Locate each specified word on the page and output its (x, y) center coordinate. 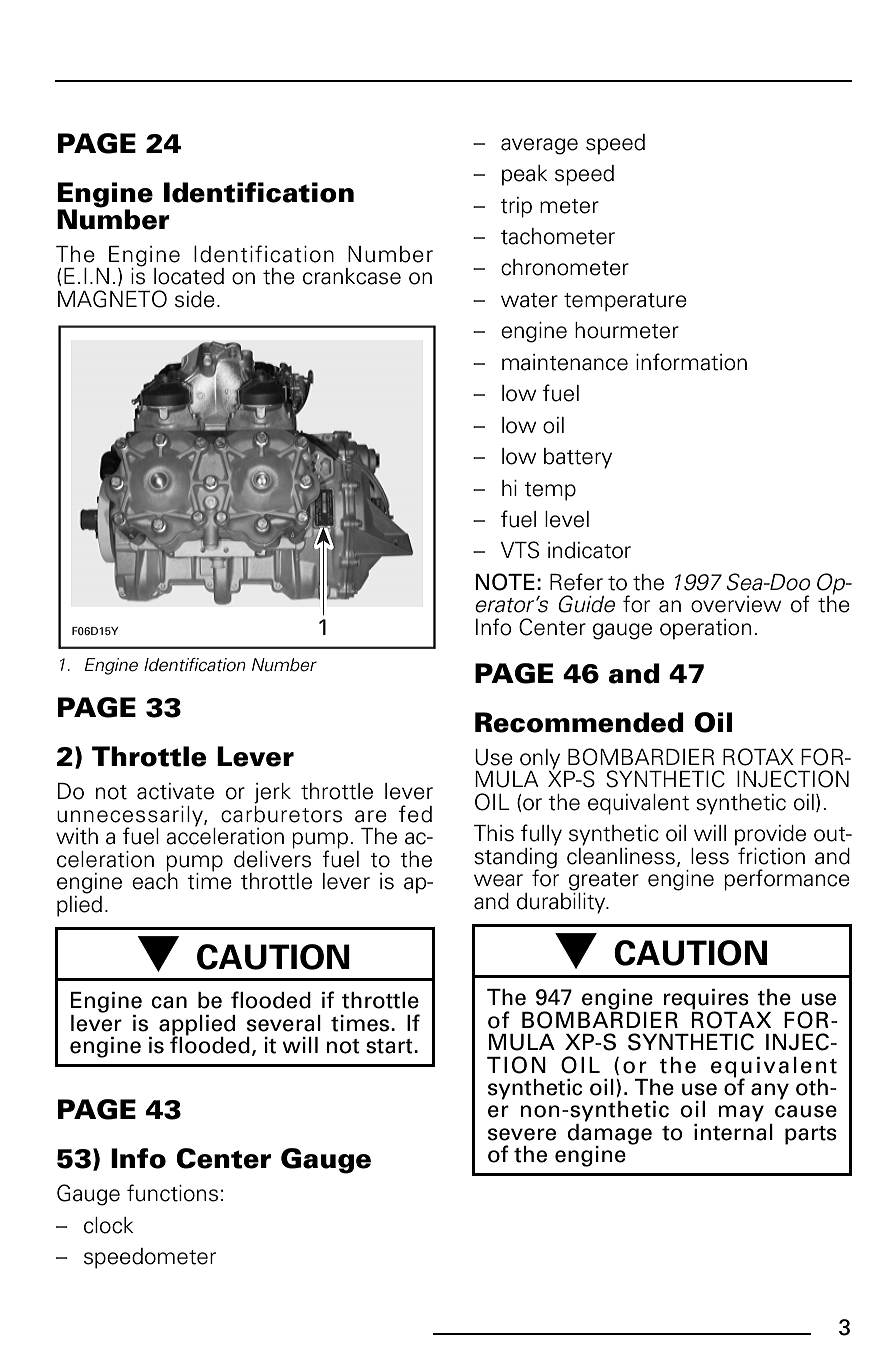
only (540, 760)
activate (175, 791)
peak (525, 175)
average (539, 146)
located (189, 276)
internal (733, 1131)
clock (109, 1225)
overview (736, 604)
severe (522, 1134)
